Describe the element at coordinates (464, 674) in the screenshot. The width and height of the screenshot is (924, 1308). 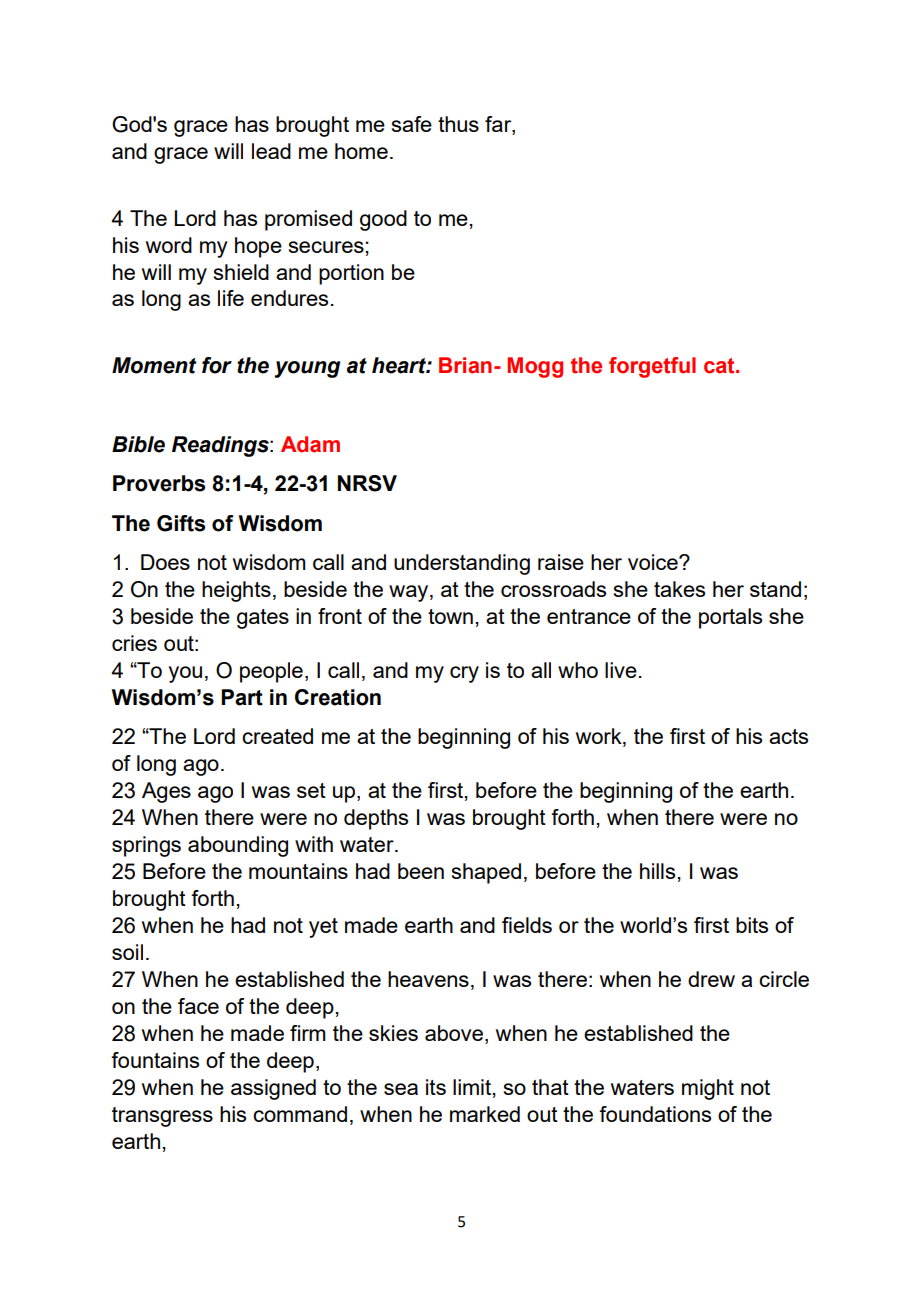
I see `cry` at that location.
